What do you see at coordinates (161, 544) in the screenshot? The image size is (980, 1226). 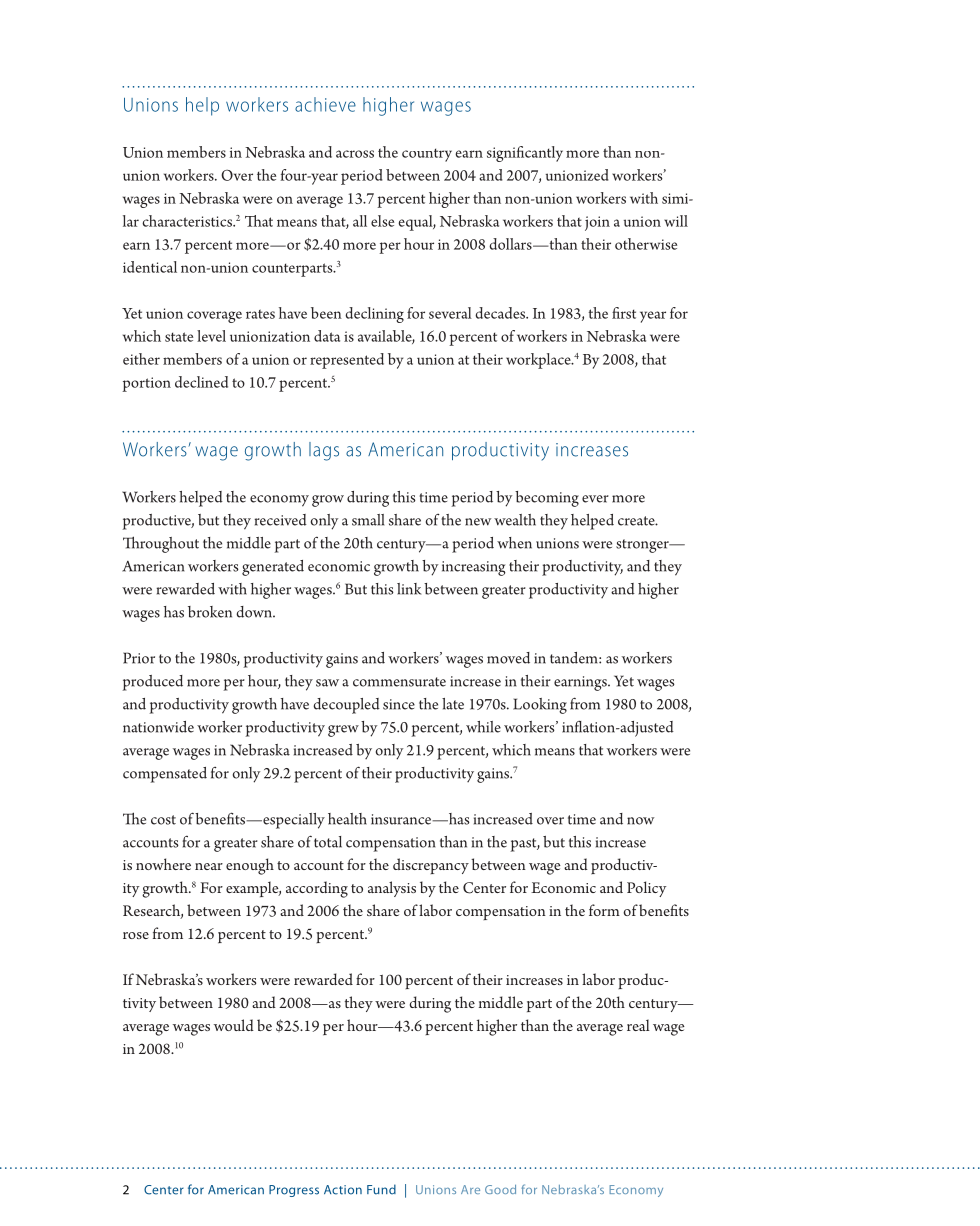 I see `Throughout` at bounding box center [161, 544].
